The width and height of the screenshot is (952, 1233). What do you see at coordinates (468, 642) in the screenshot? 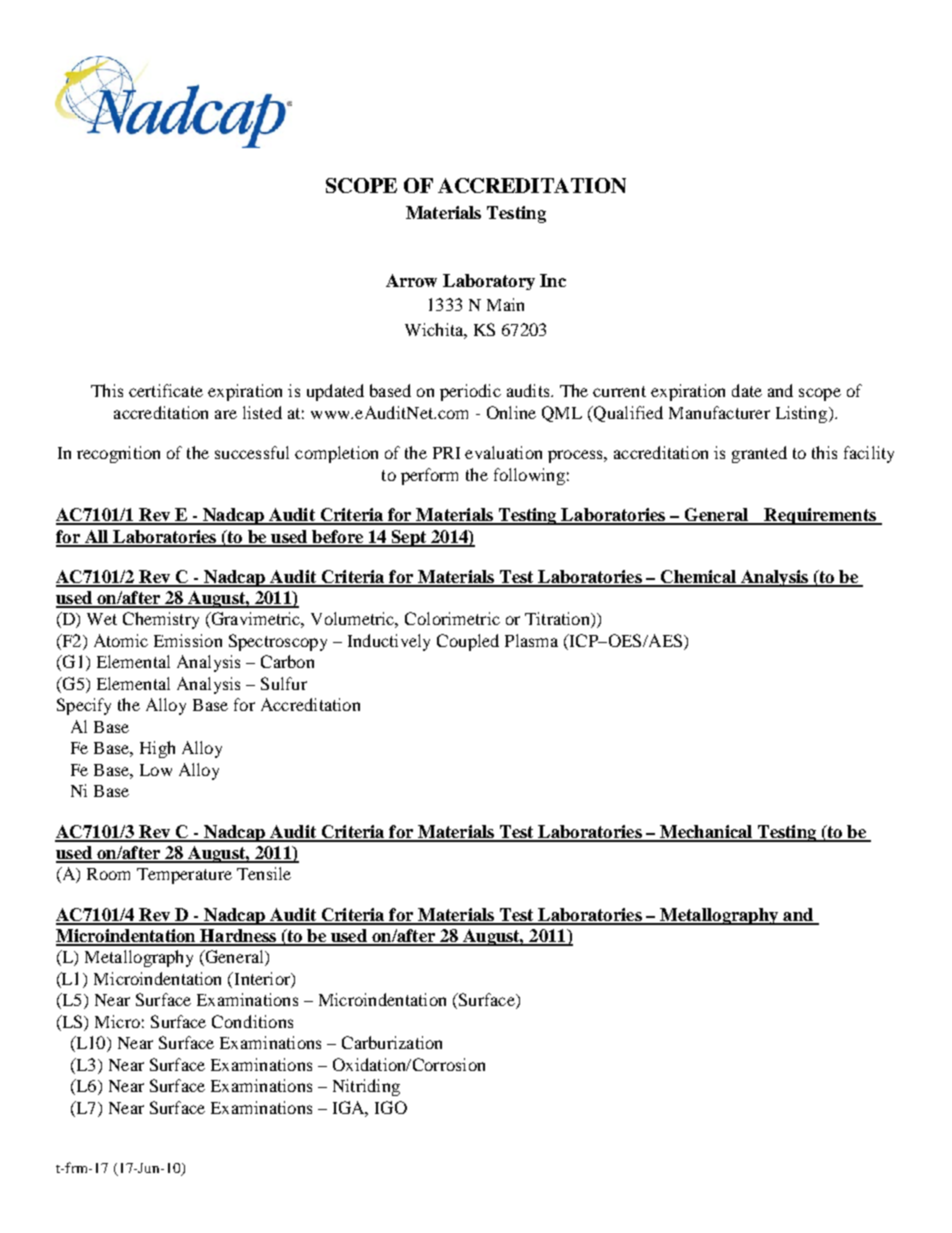
I see `Coupled` at bounding box center [468, 642].
